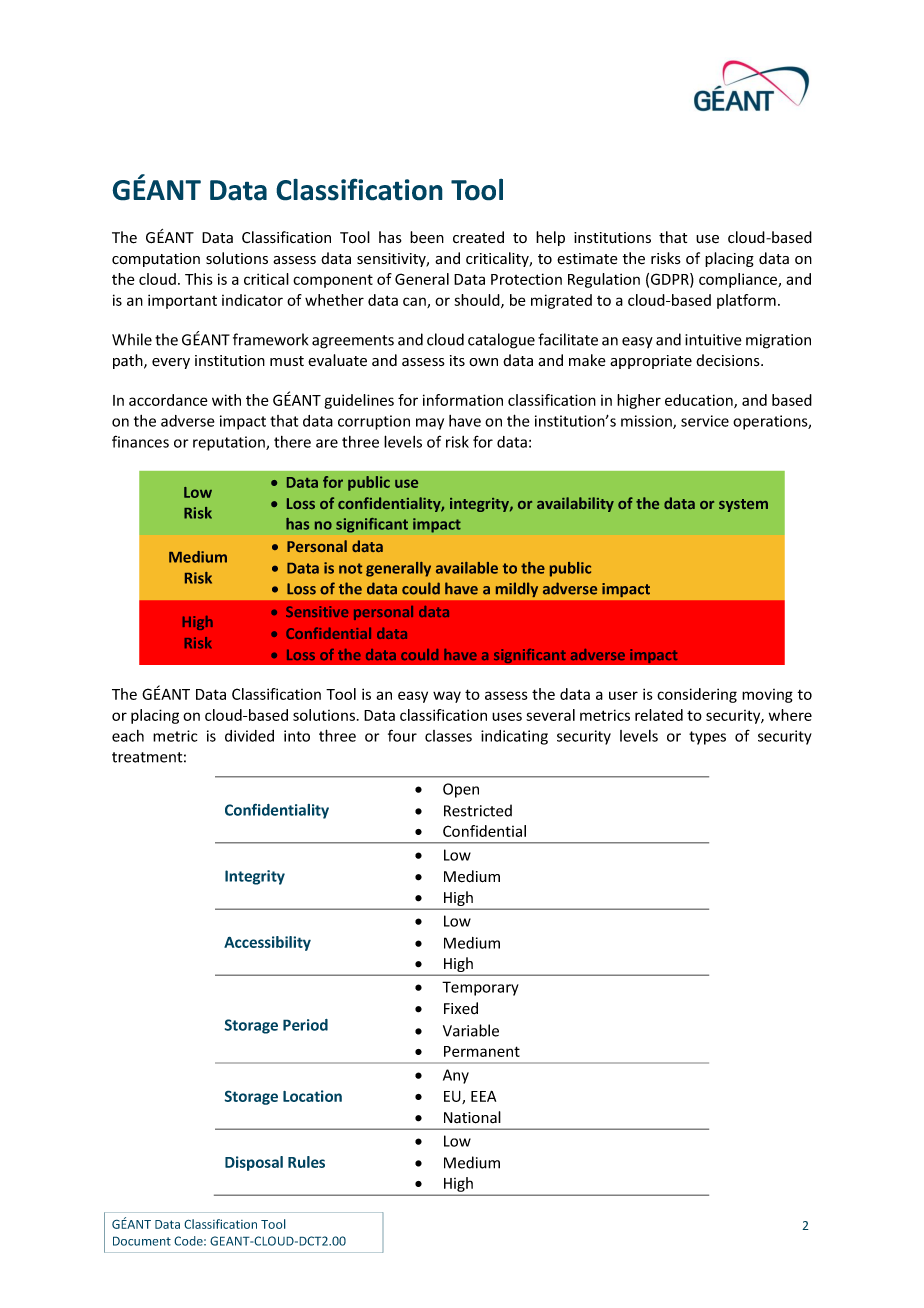 The width and height of the screenshot is (924, 1308). I want to click on types, so click(707, 738).
